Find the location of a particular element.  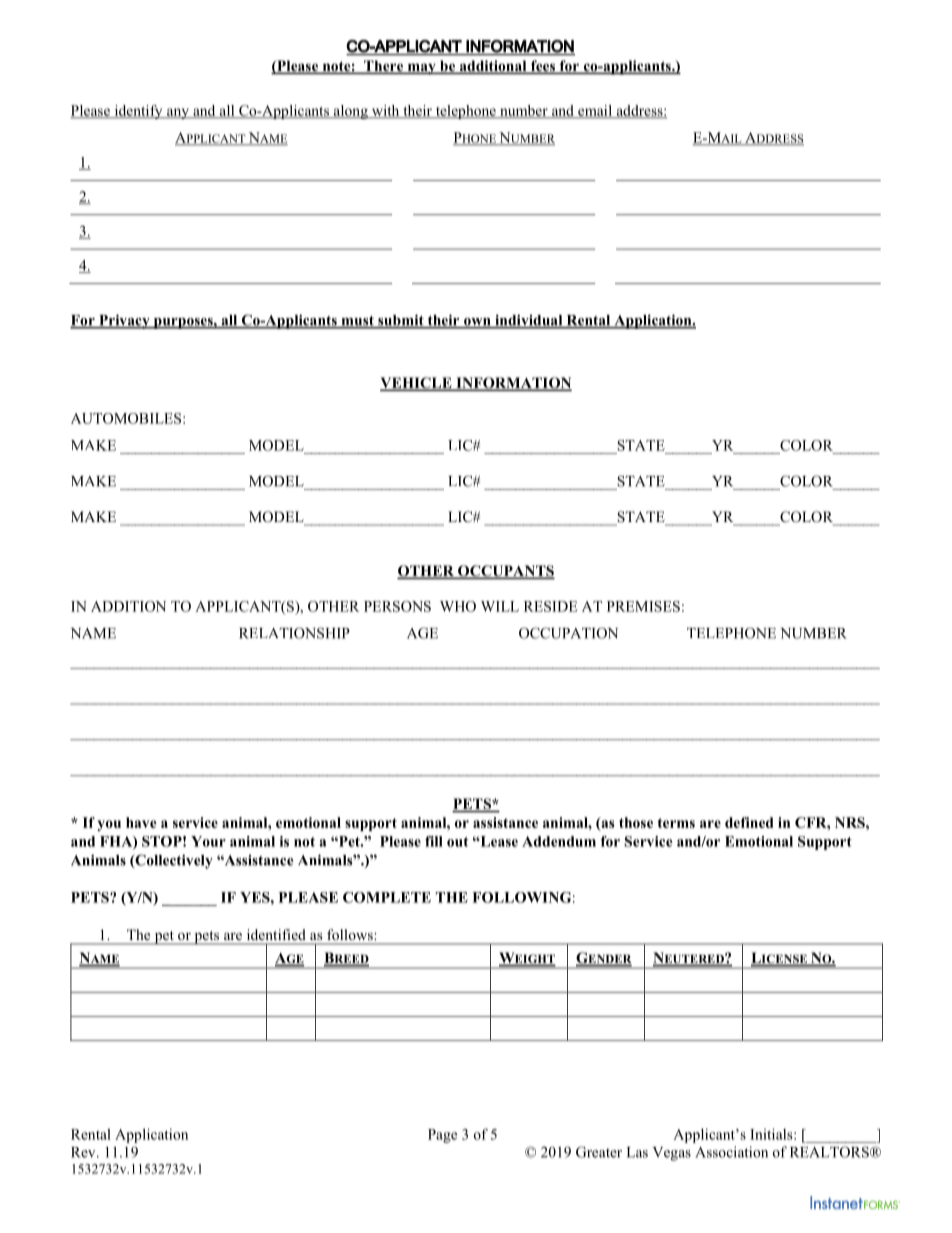

Page is located at coordinates (442, 1136).
